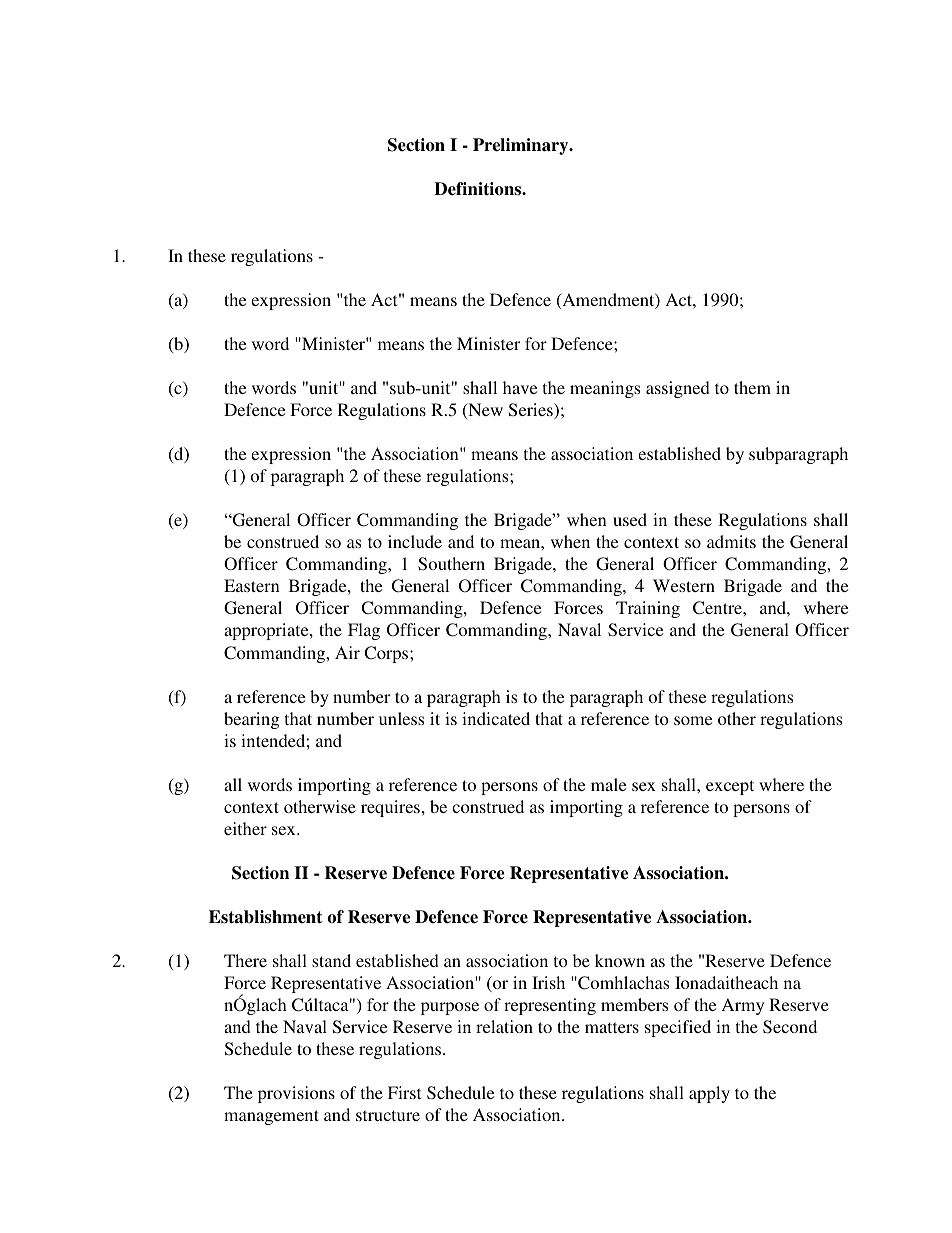  What do you see at coordinates (731, 541) in the page?
I see `admits` at bounding box center [731, 541].
